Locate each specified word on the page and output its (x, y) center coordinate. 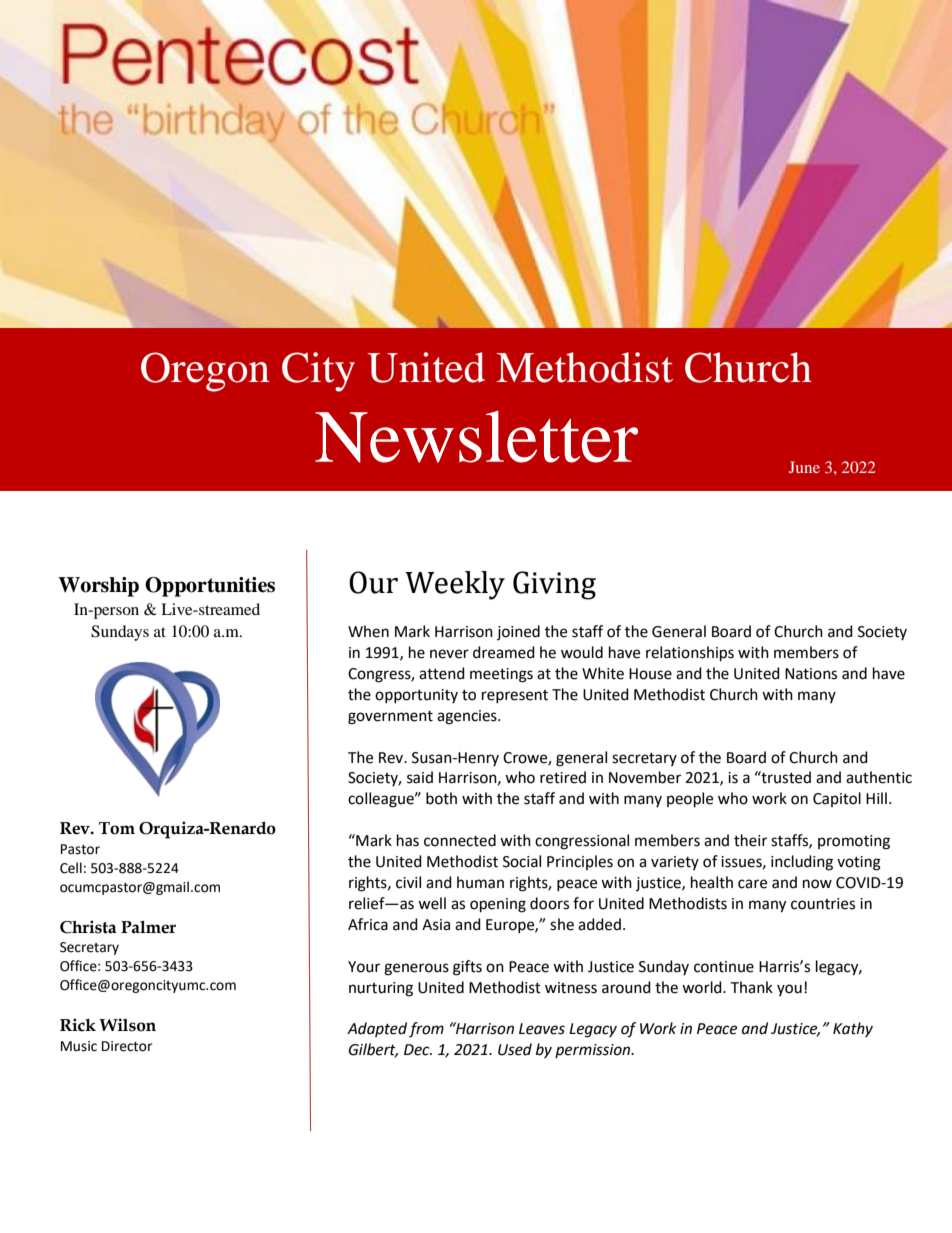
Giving (554, 585)
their (750, 840)
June (804, 467)
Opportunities (210, 587)
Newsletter (476, 437)
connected (460, 840)
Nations (811, 674)
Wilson (127, 1025)
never (449, 654)
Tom (117, 828)
